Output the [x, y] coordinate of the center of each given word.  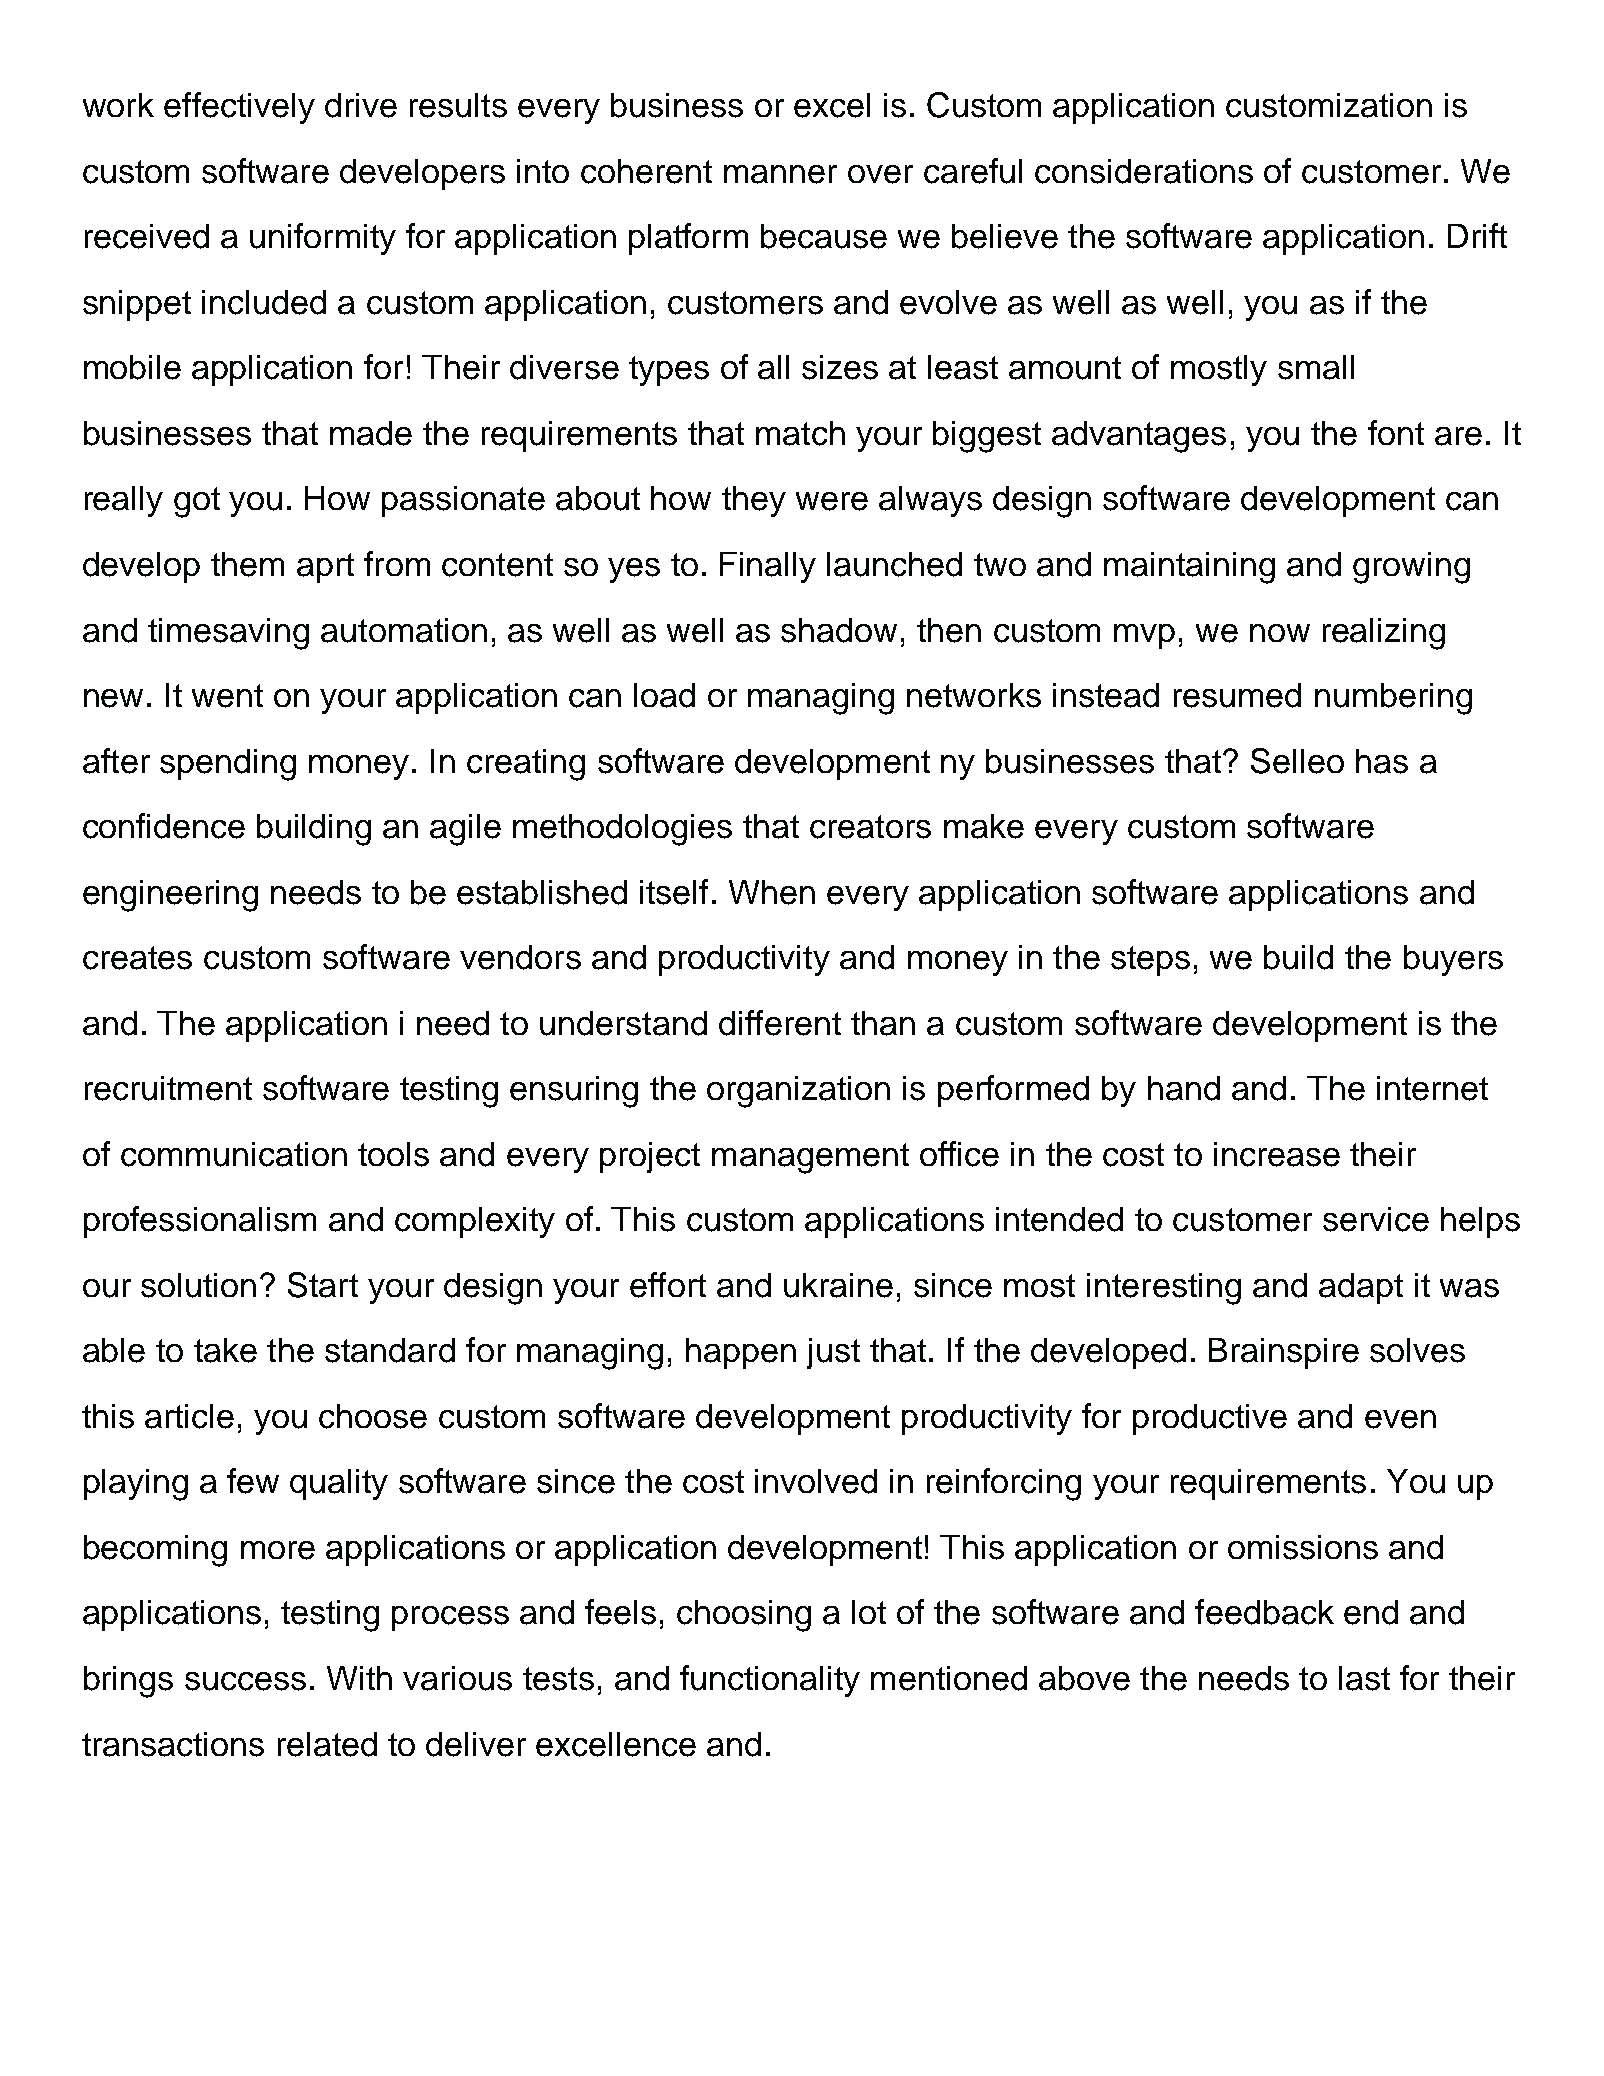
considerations [1144, 171]
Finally [768, 567]
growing [1411, 568]
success [245, 1681]
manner [780, 174]
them [247, 564]
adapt [1361, 1288]
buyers [1453, 960]
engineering [170, 896]
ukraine [838, 1285]
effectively [239, 108]
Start [323, 1285]
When [772, 892]
